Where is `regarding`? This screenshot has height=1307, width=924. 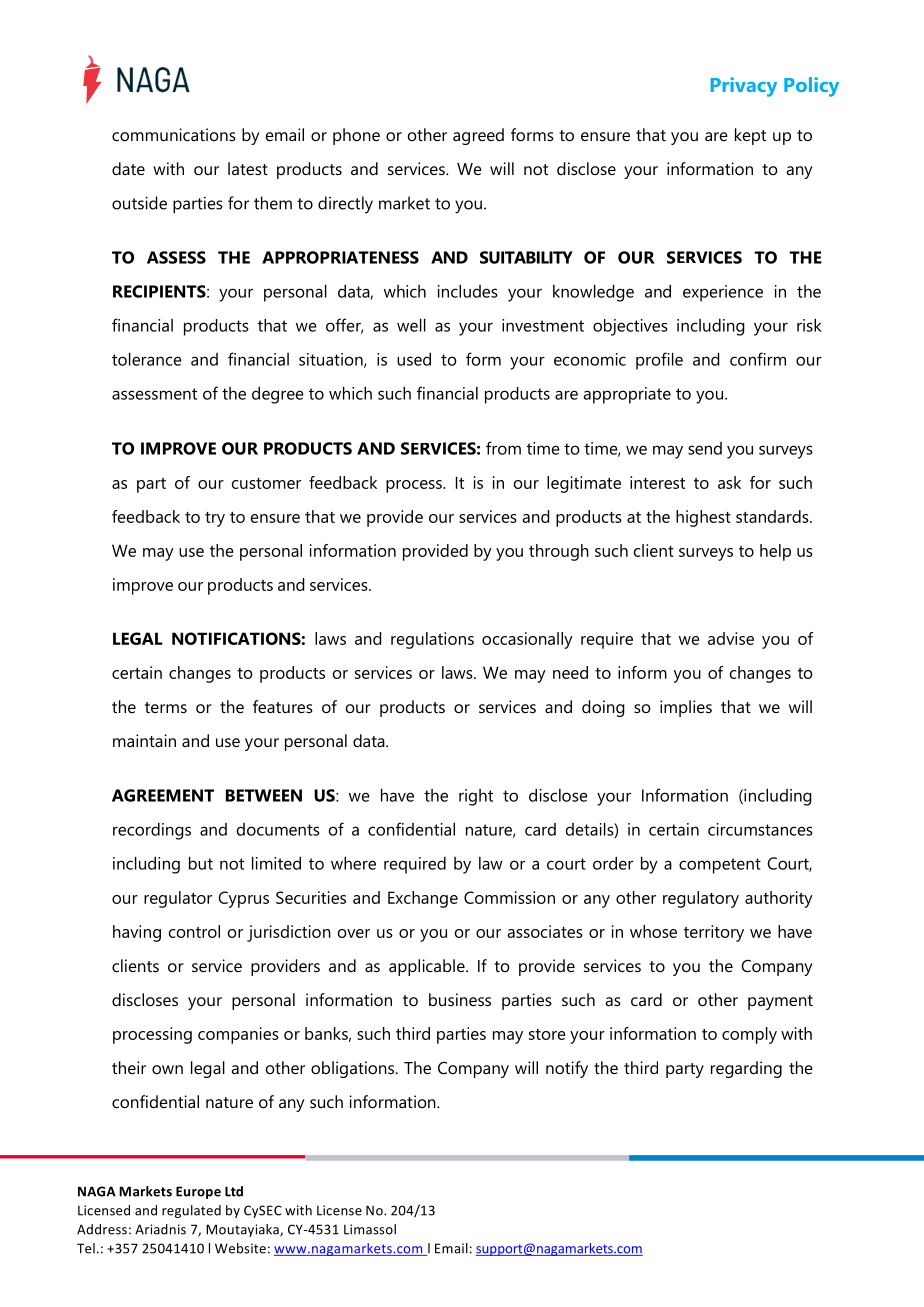 regarding is located at coordinates (746, 1069).
